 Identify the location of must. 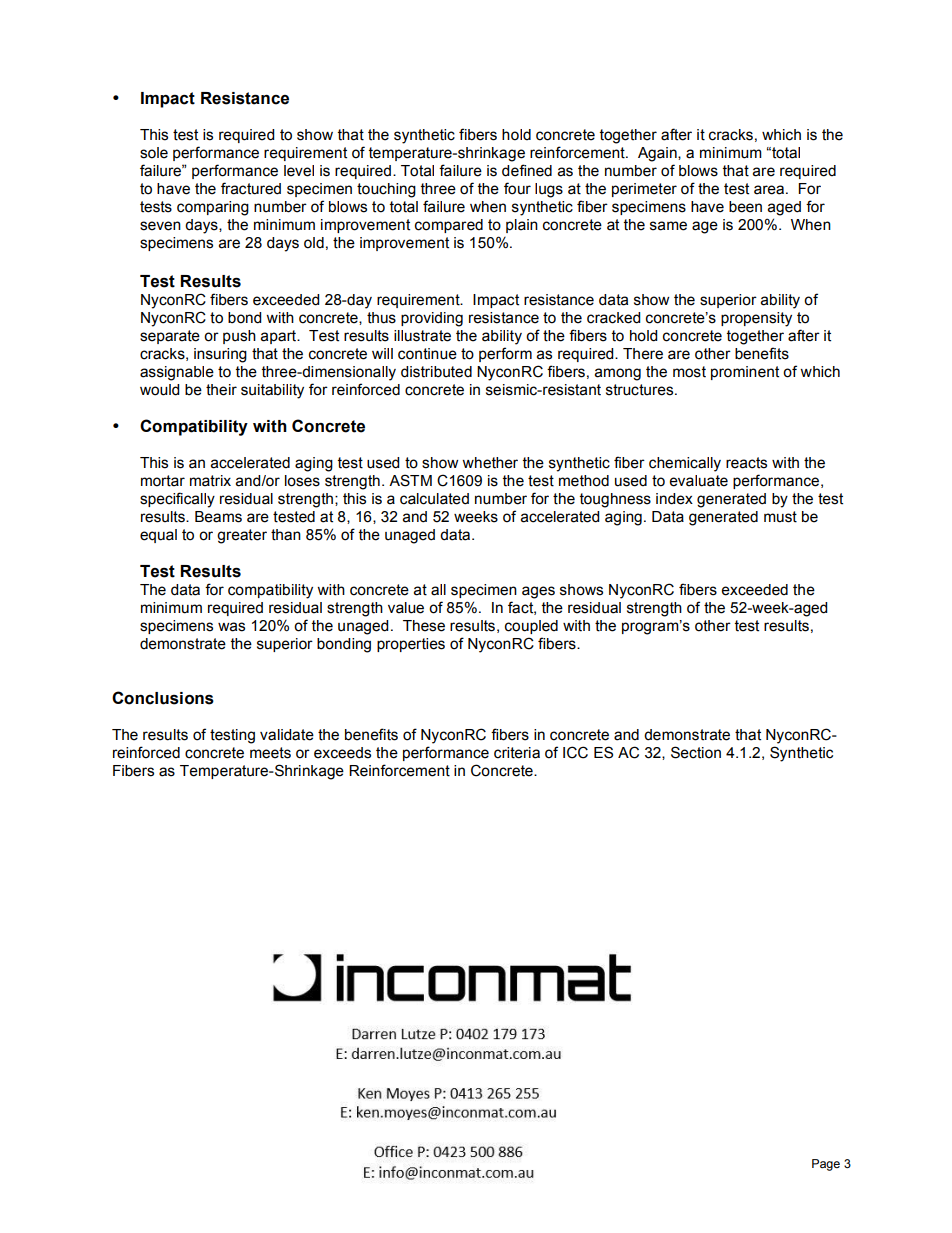
(780, 517).
